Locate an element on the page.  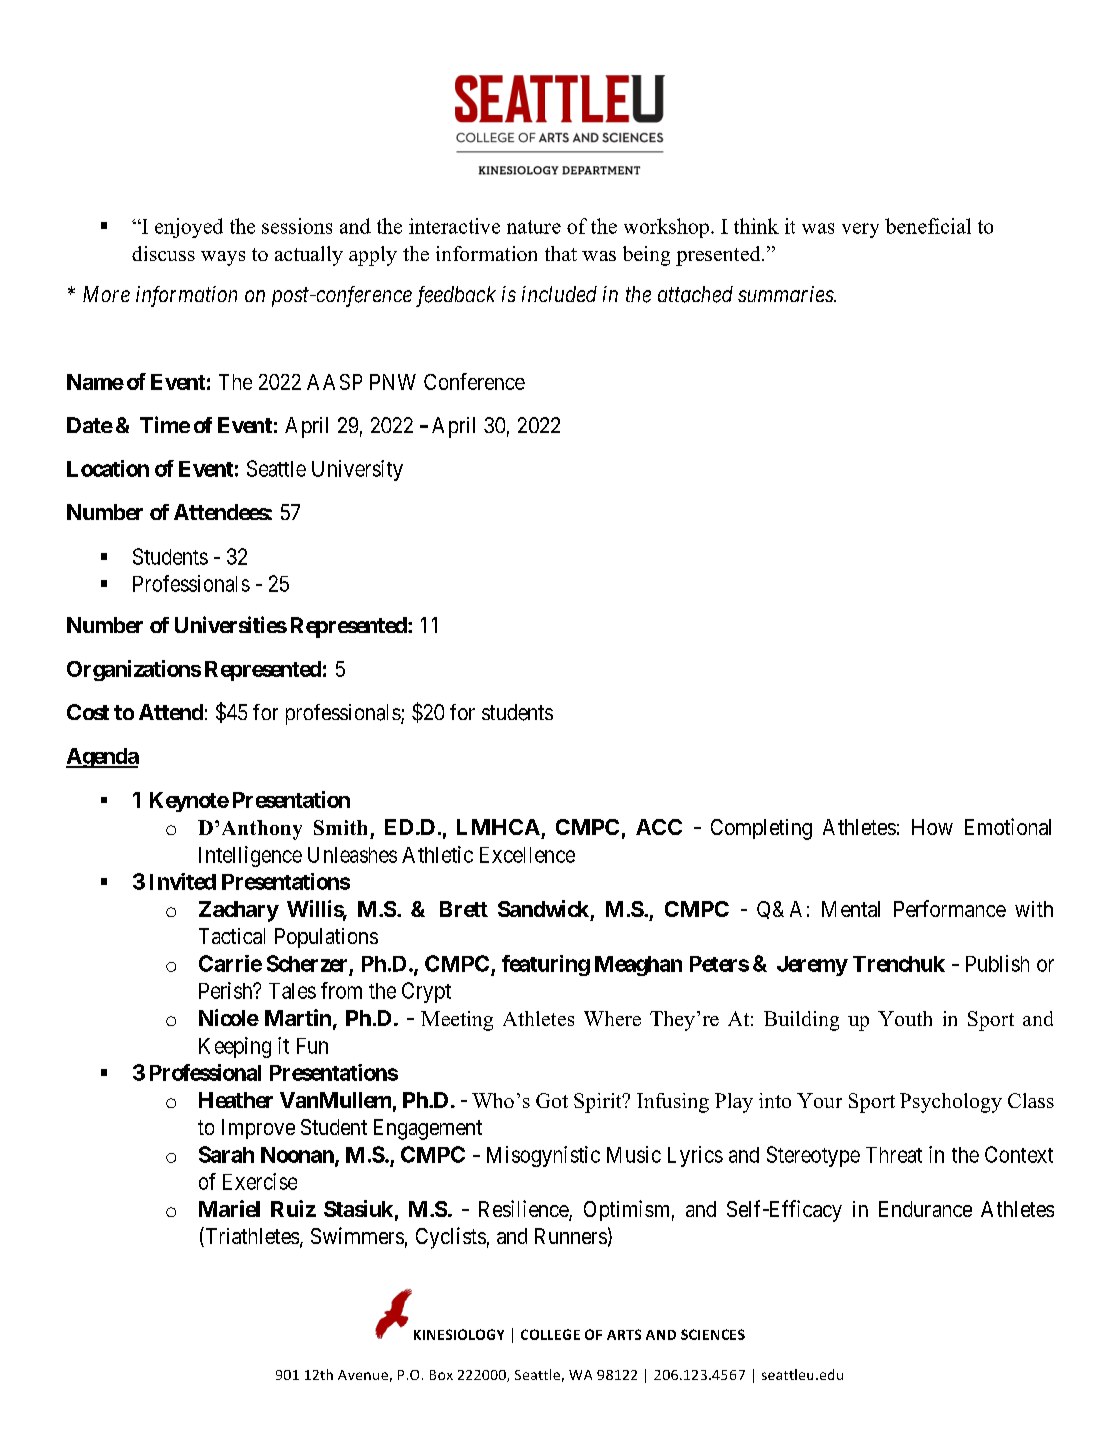
Mariel is located at coordinates (229, 1208).
